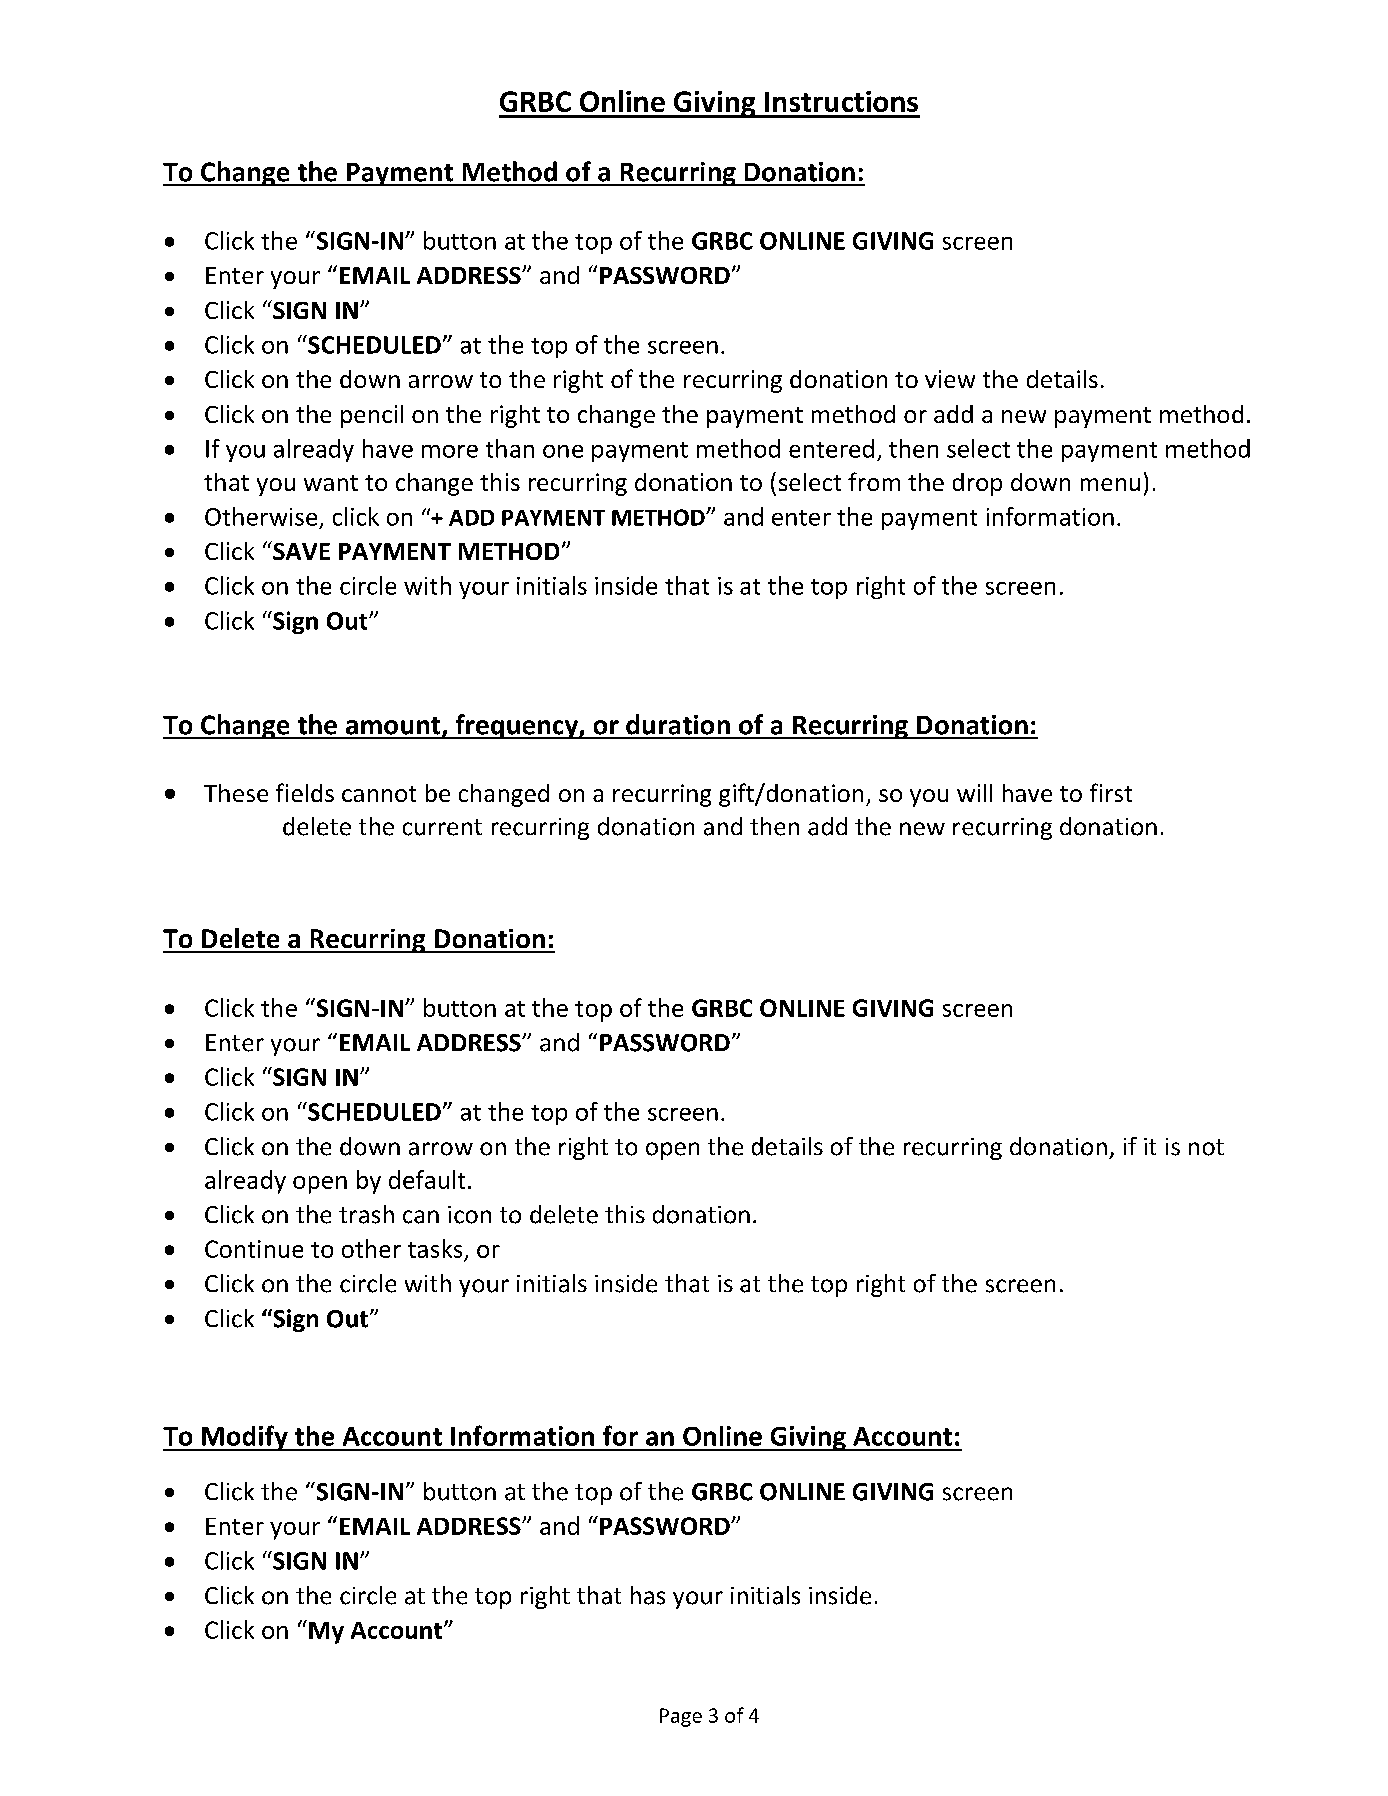  Describe the element at coordinates (648, 1595) in the document. I see `has` at that location.
